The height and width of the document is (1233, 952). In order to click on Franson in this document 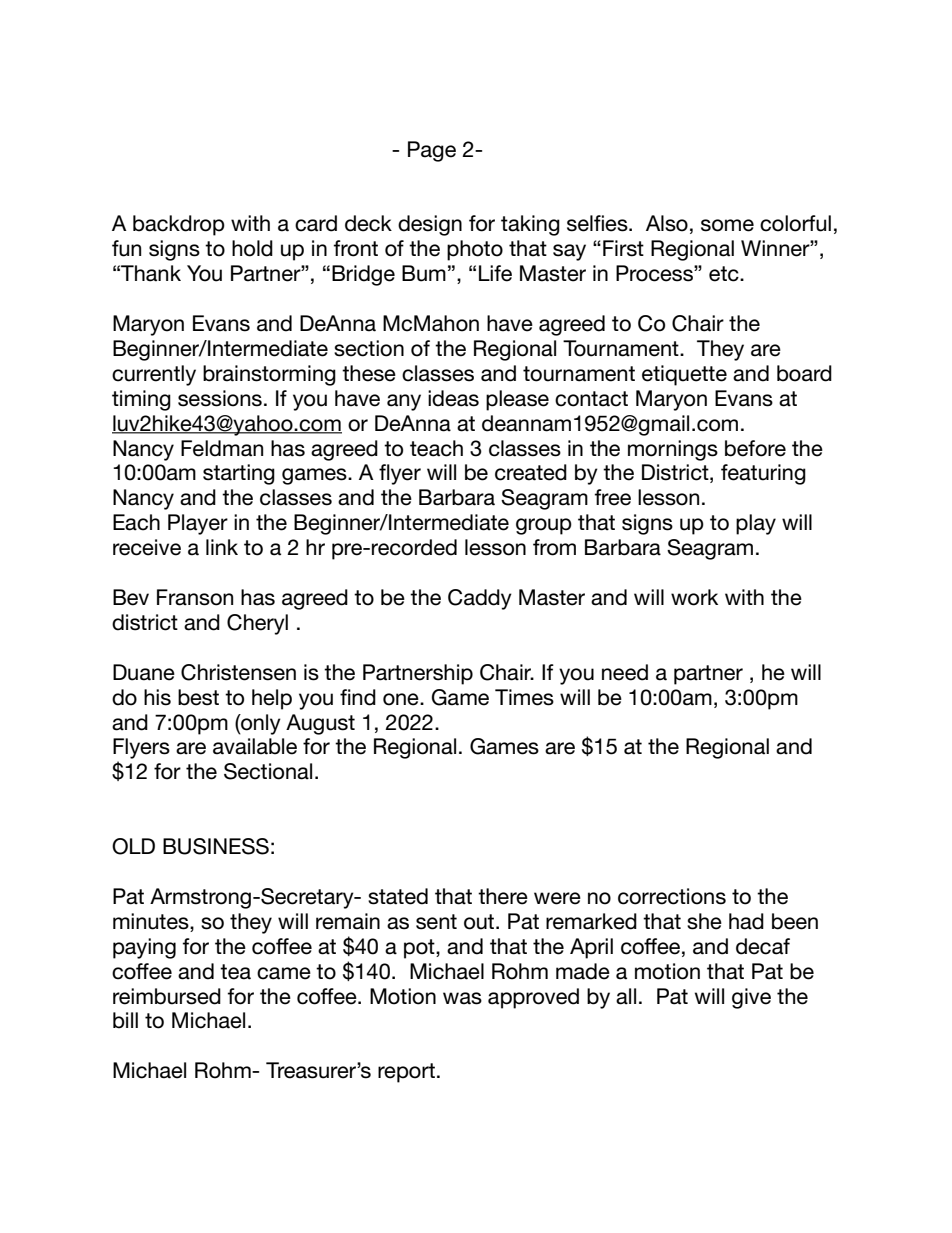, I will do `click(195, 597)`.
